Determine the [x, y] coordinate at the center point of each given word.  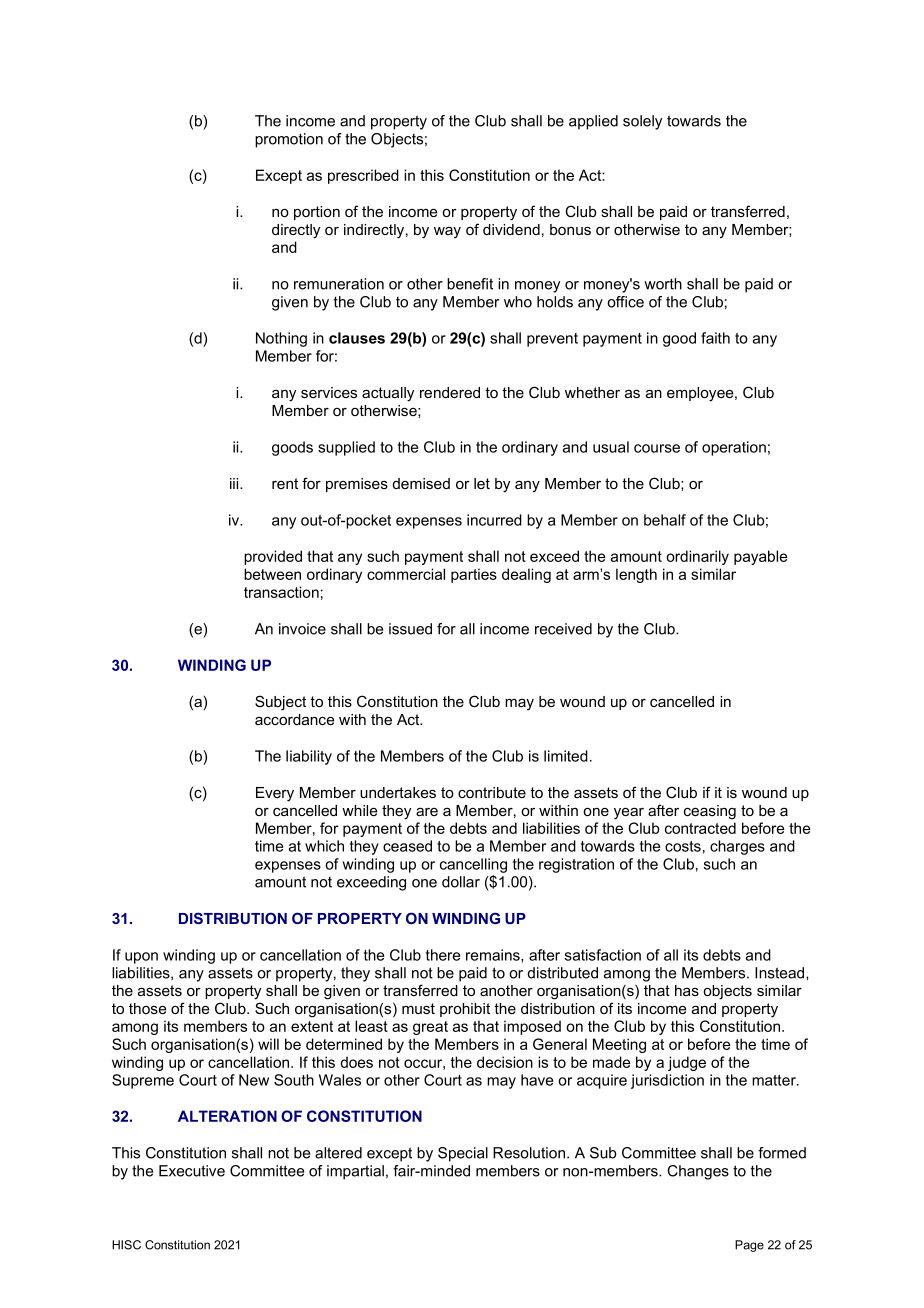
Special [463, 1154]
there [443, 955]
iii [235, 483]
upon [141, 958]
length [636, 575]
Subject [280, 703]
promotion [289, 140]
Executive [192, 1171]
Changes [698, 1172]
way [447, 233]
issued [410, 629]
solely [642, 122]
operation [734, 448]
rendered [450, 392]
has [687, 990]
